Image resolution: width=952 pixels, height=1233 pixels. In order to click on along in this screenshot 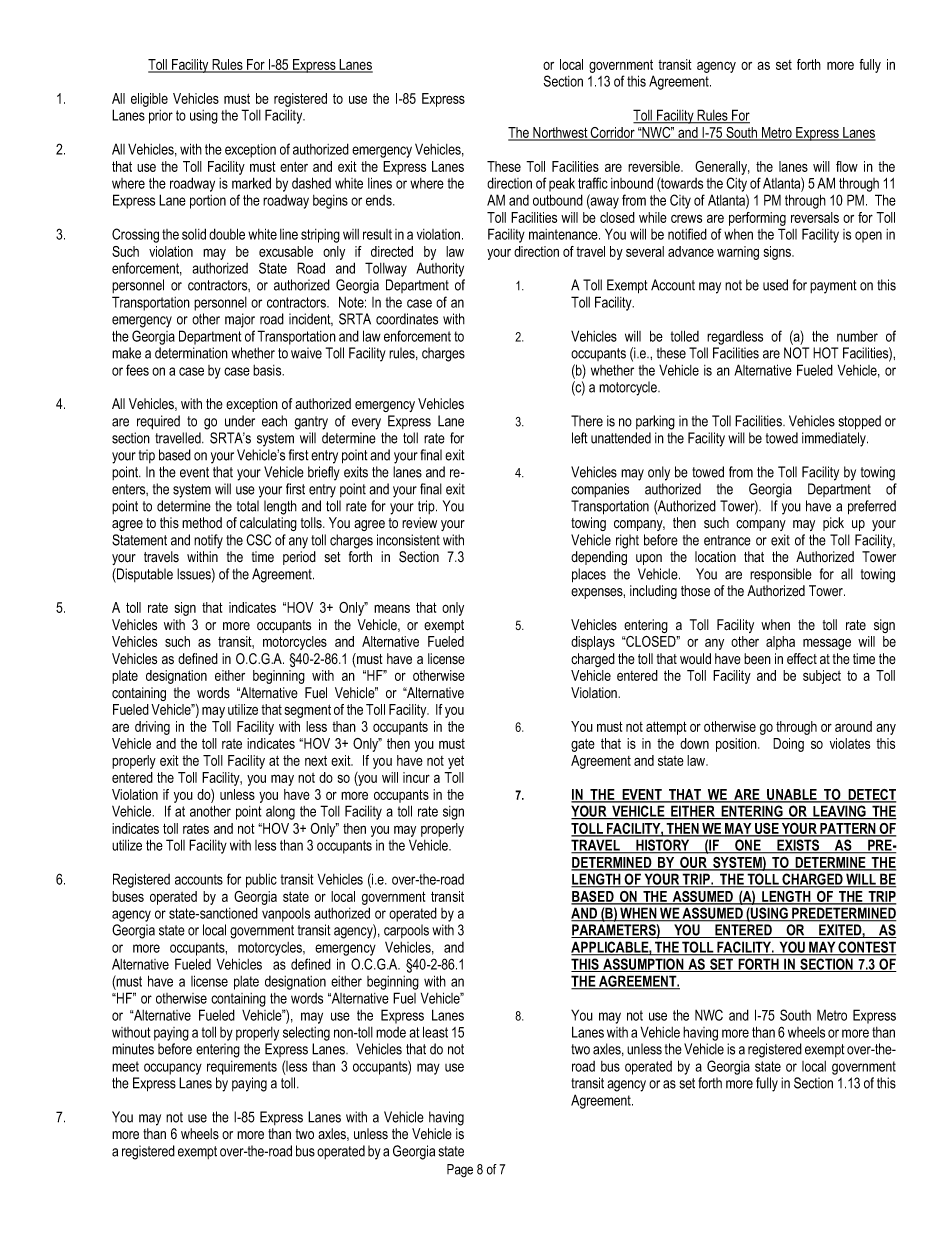, I will do `click(280, 813)`.
